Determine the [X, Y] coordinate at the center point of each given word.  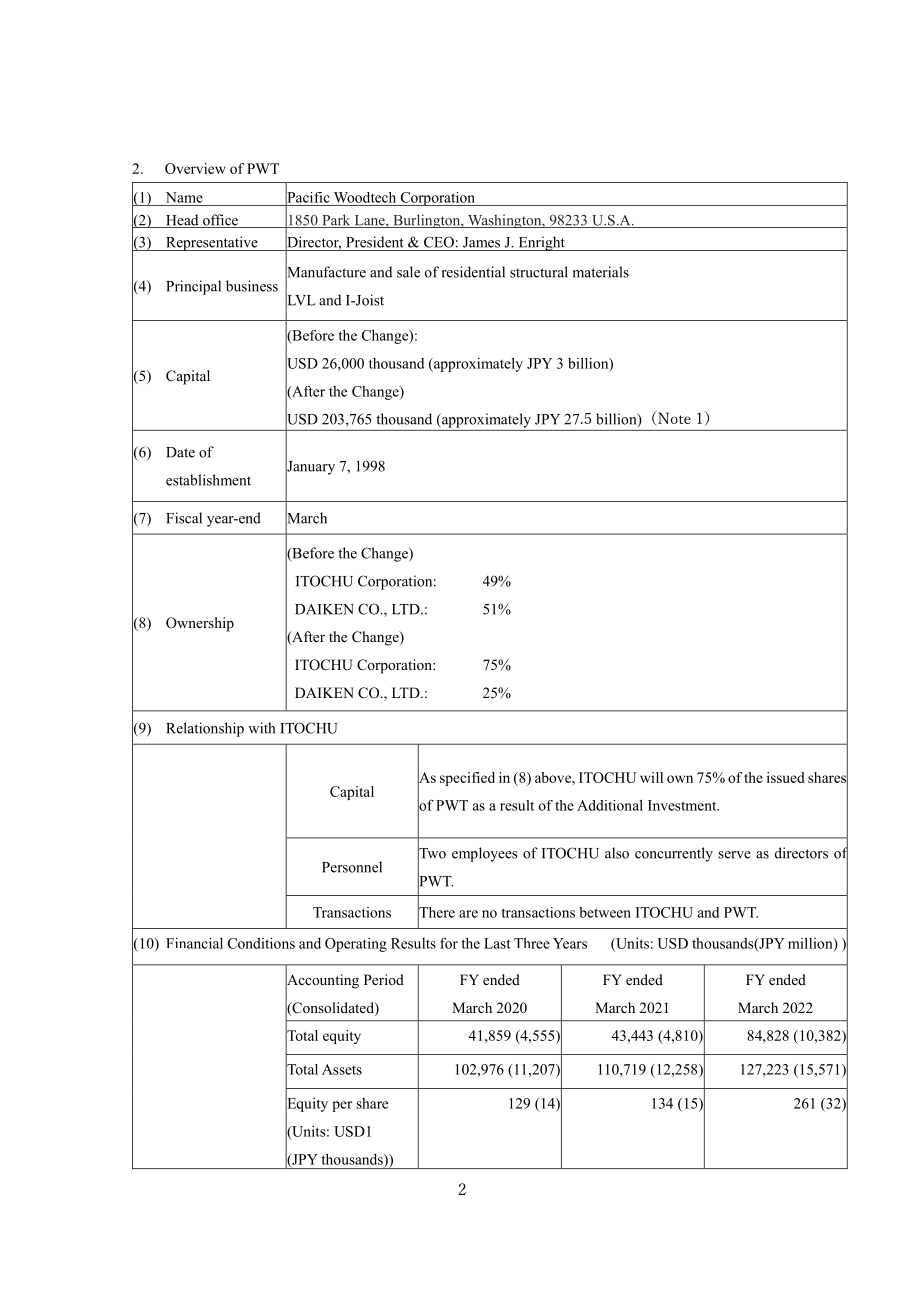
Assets [342, 1069]
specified [467, 779]
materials [601, 272]
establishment [208, 480]
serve [734, 855]
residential [473, 272]
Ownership [200, 624]
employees [485, 854]
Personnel [352, 867]
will [651, 777]
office [221, 221]
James [481, 242]
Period [384, 979]
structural [539, 272]
